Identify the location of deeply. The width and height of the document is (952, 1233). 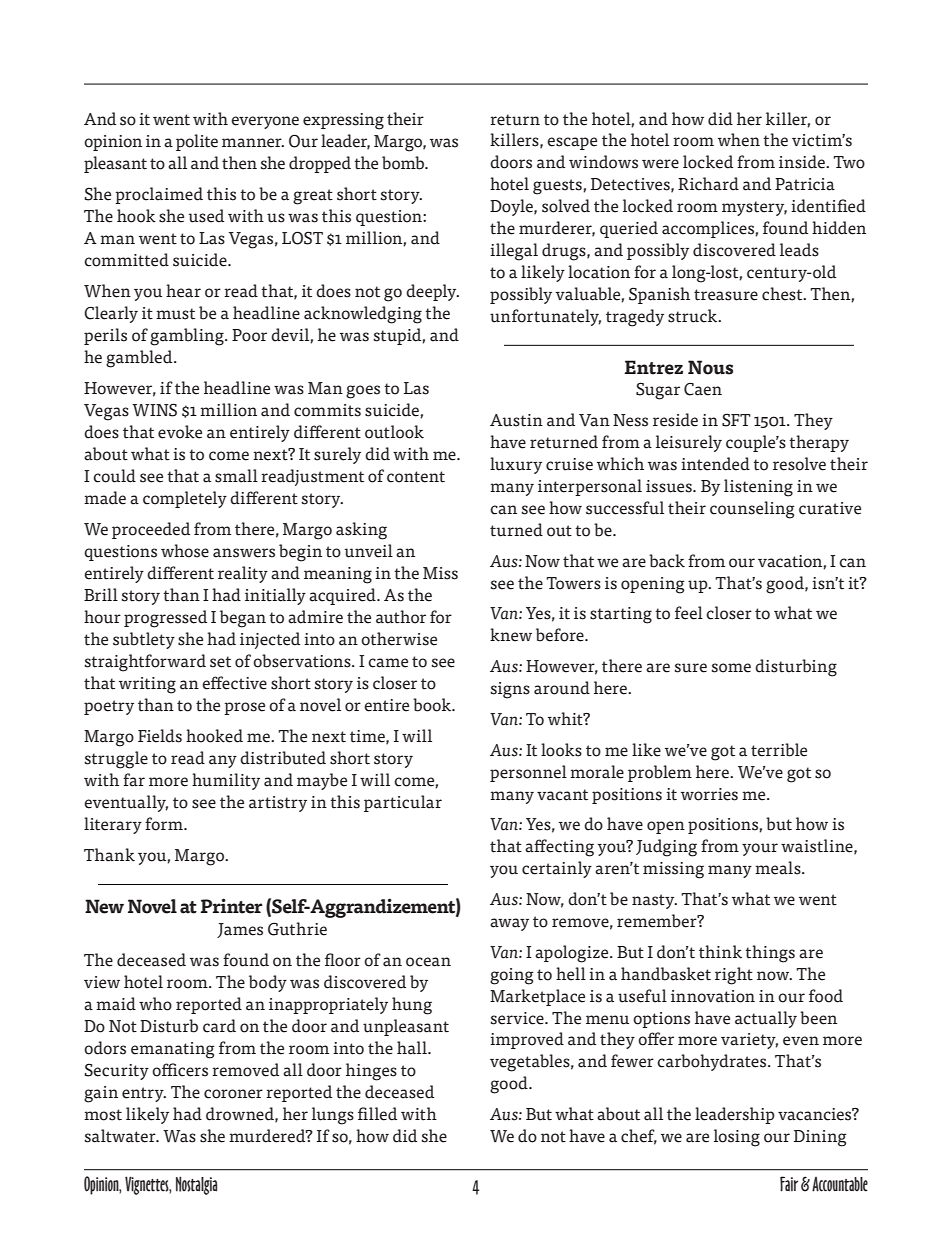
(432, 292).
